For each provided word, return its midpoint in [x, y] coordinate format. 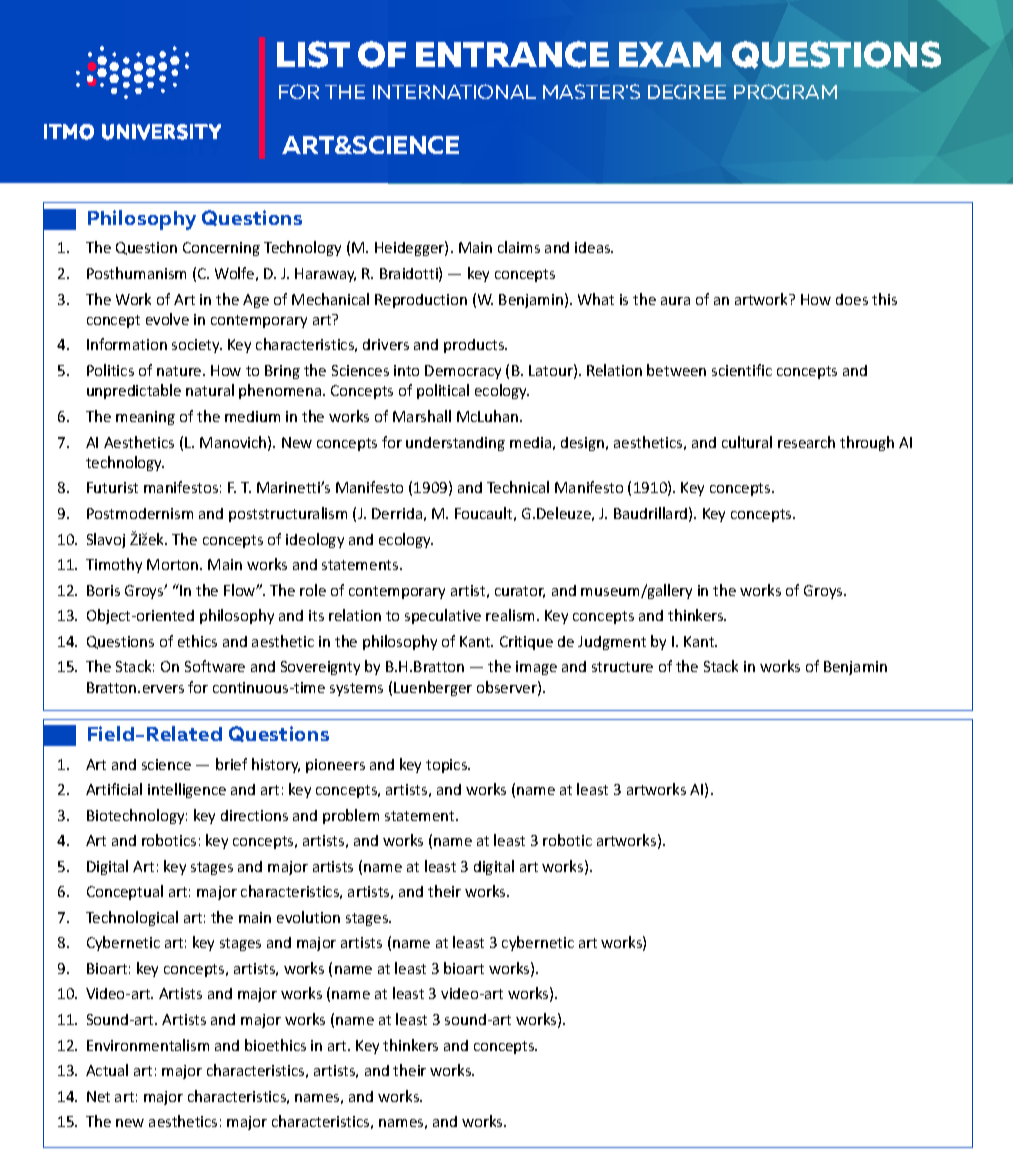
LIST [313, 54]
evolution [308, 917]
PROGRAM [785, 91]
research [806, 442]
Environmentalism [148, 1045]
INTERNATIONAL [454, 91]
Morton [174, 564]
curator [520, 592]
